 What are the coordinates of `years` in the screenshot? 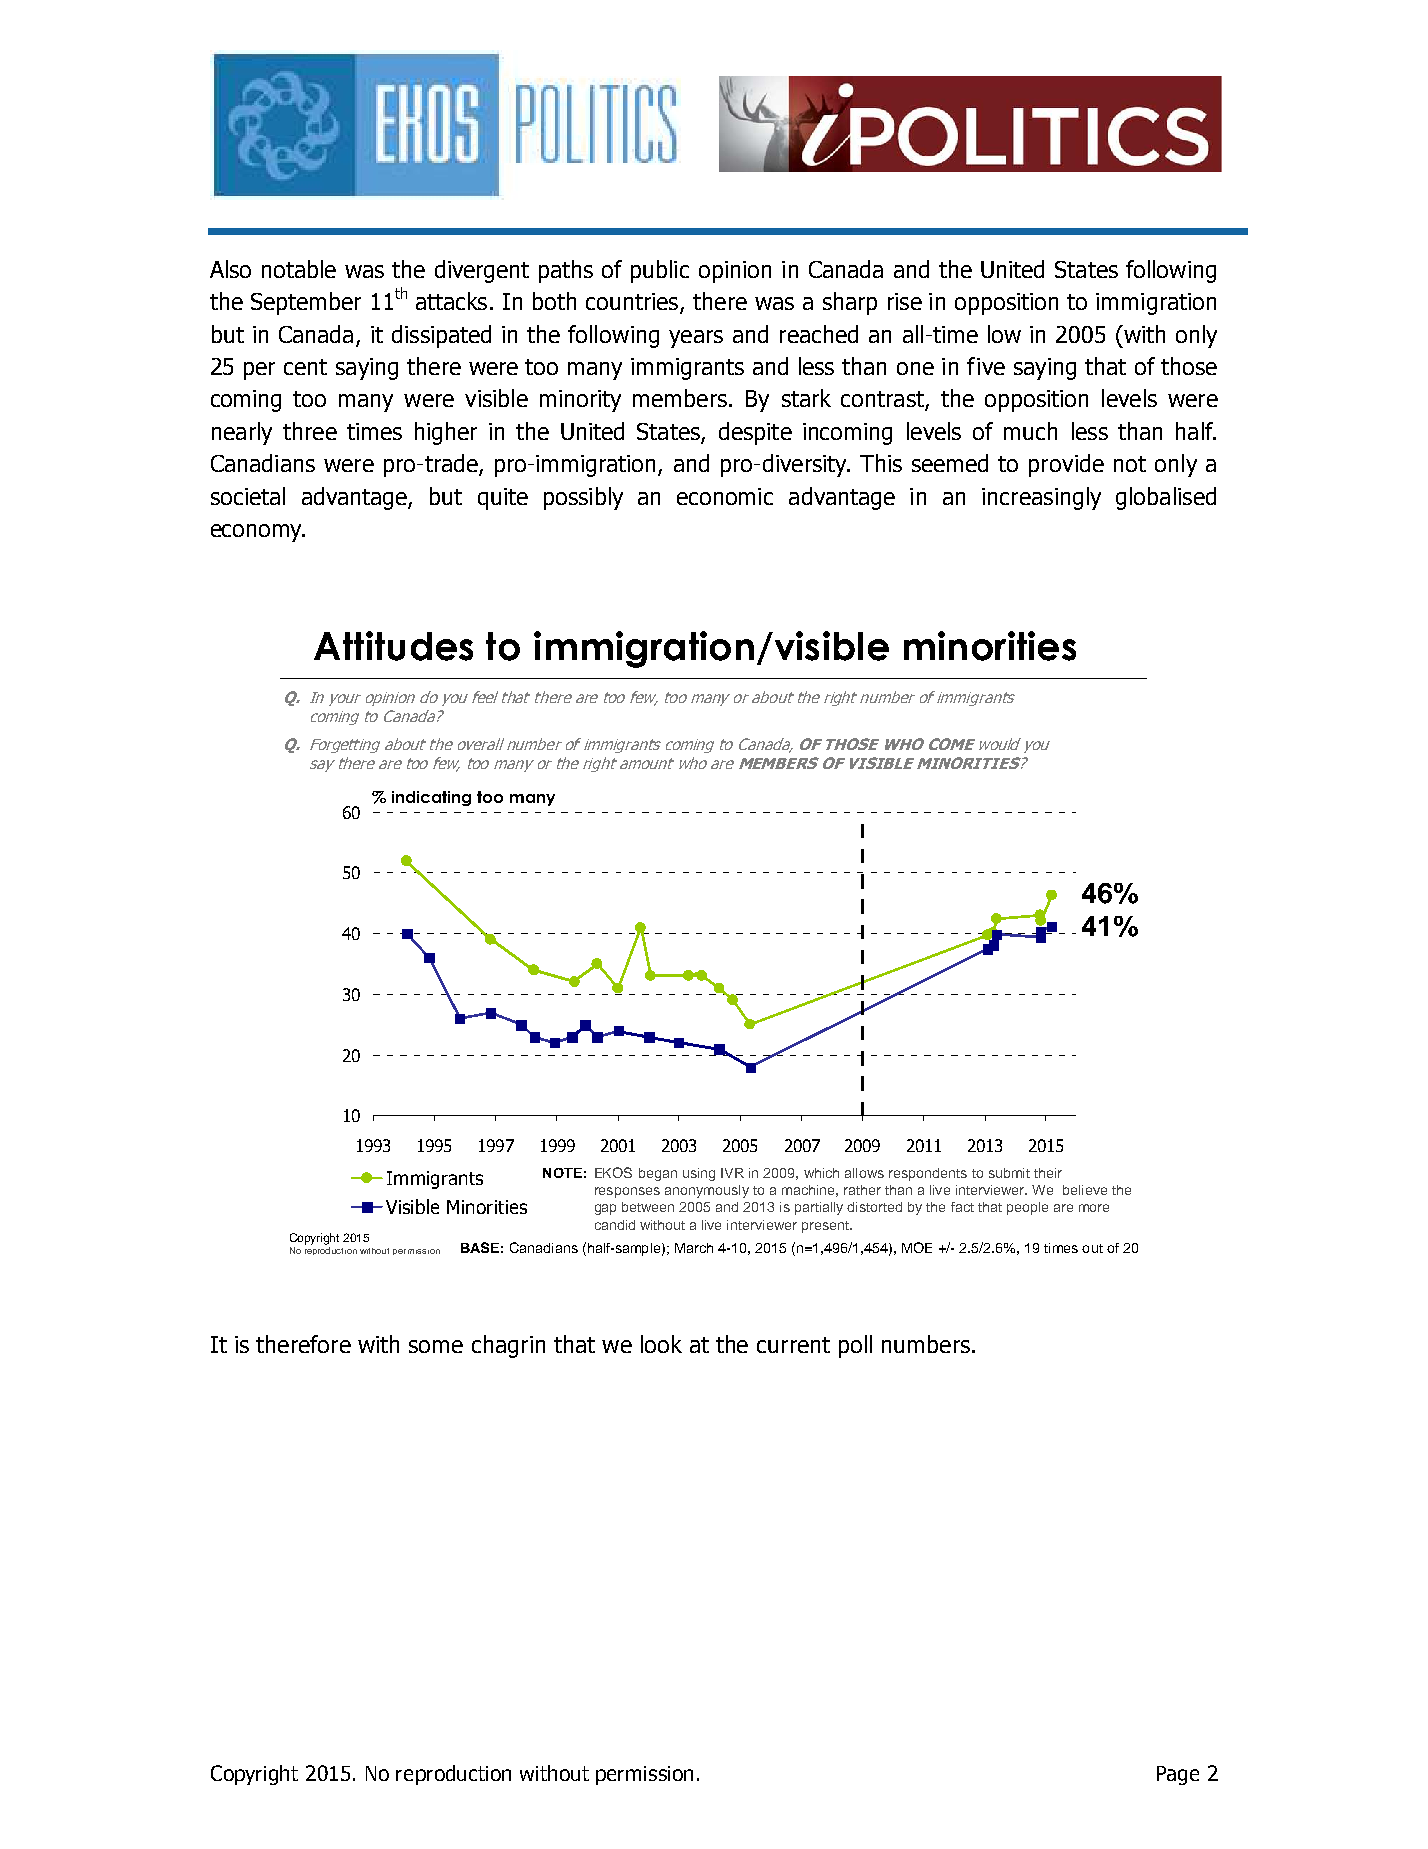 It's located at (696, 339).
